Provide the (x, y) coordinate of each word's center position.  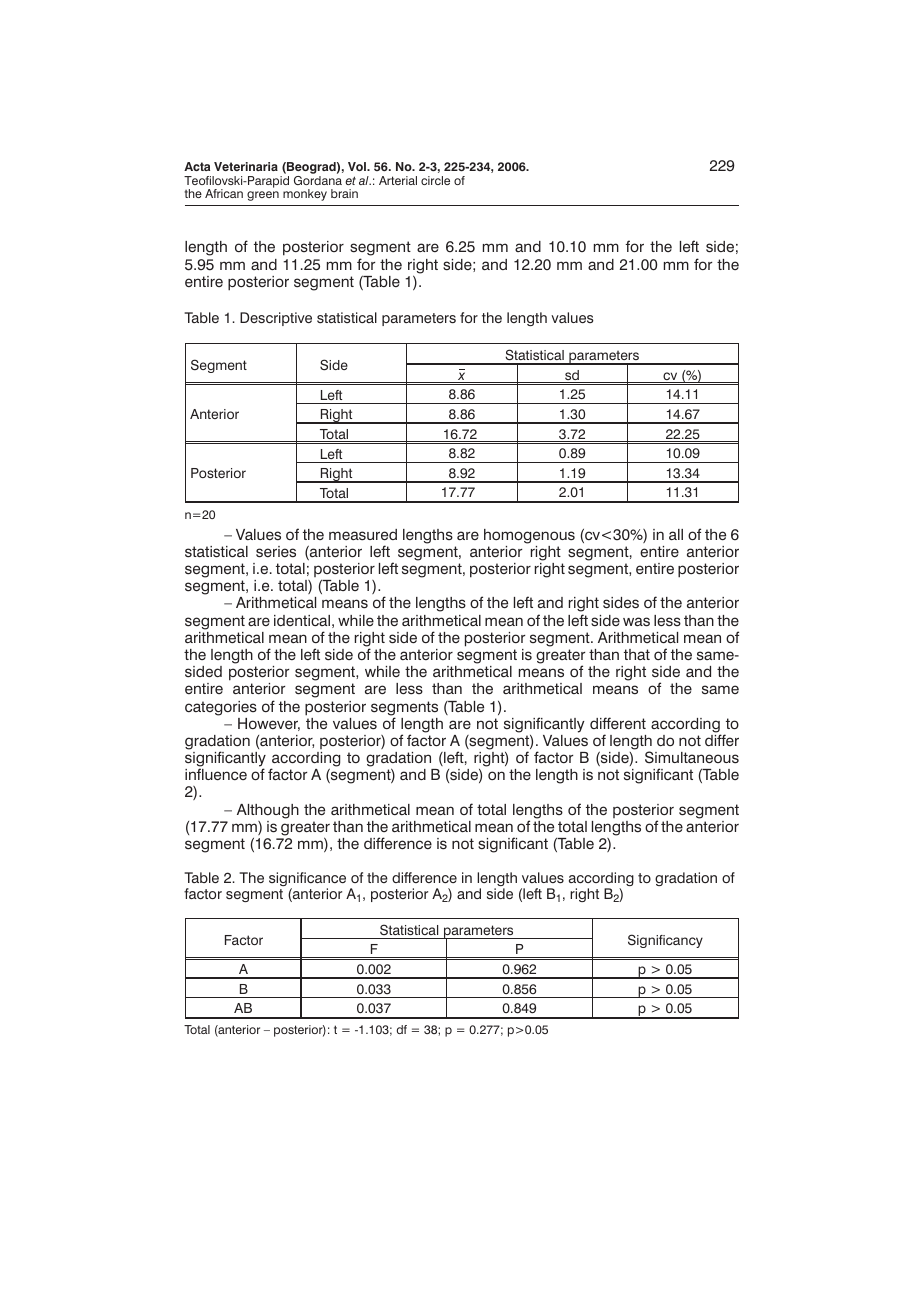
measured (363, 535)
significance (307, 880)
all (676, 535)
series (276, 552)
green (263, 196)
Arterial (398, 180)
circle (435, 180)
